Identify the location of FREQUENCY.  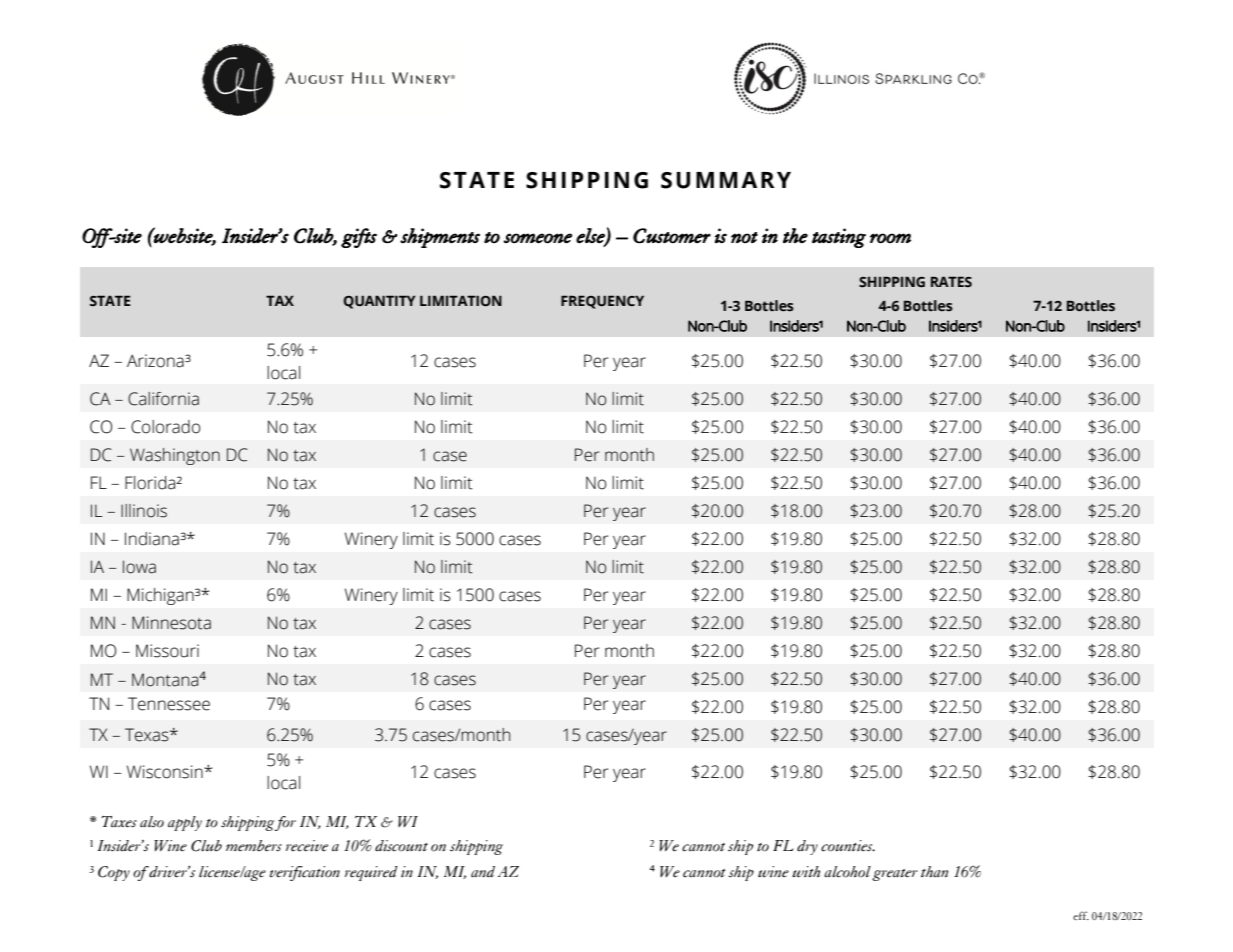
(602, 302).
